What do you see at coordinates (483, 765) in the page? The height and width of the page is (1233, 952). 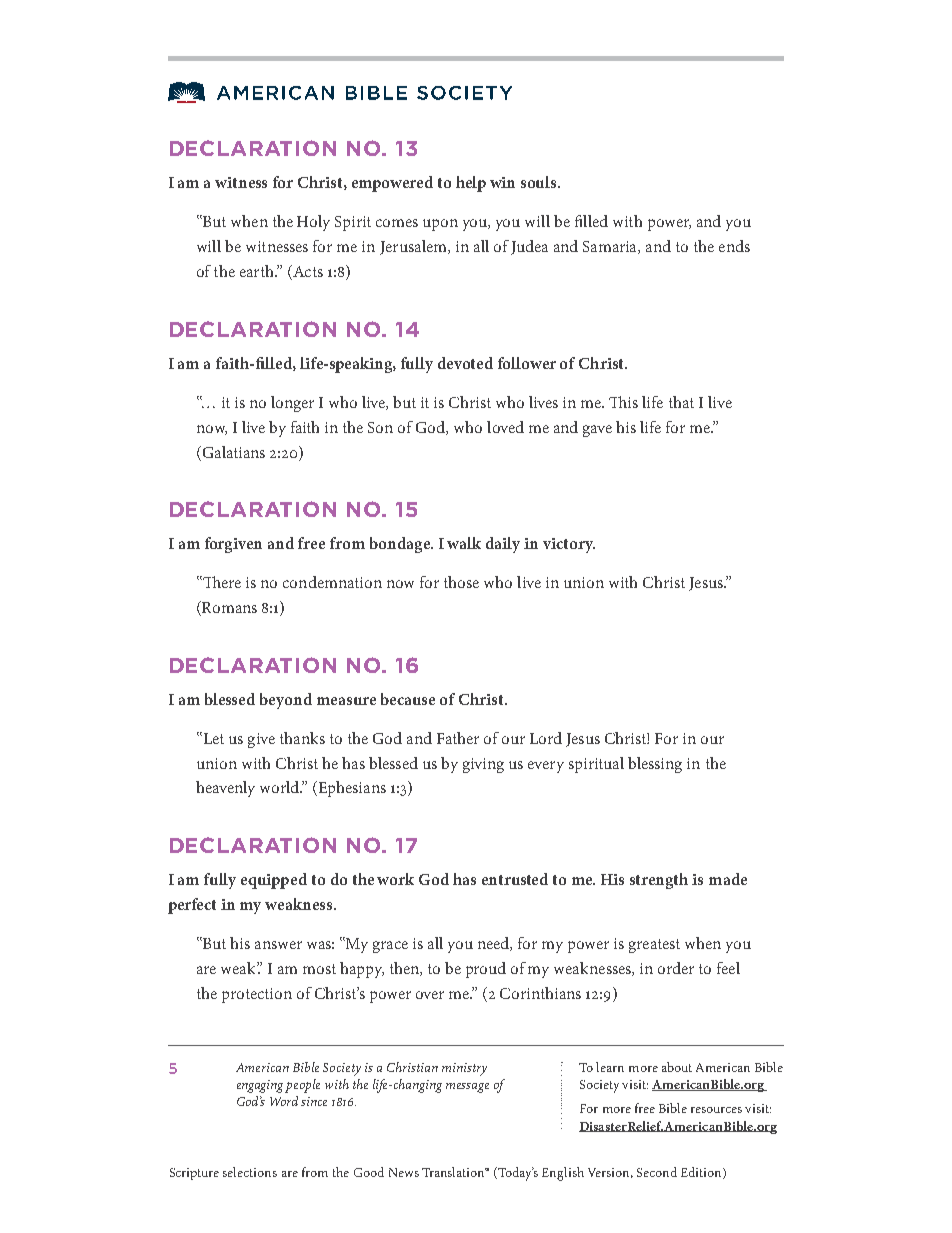 I see `giving` at bounding box center [483, 765].
